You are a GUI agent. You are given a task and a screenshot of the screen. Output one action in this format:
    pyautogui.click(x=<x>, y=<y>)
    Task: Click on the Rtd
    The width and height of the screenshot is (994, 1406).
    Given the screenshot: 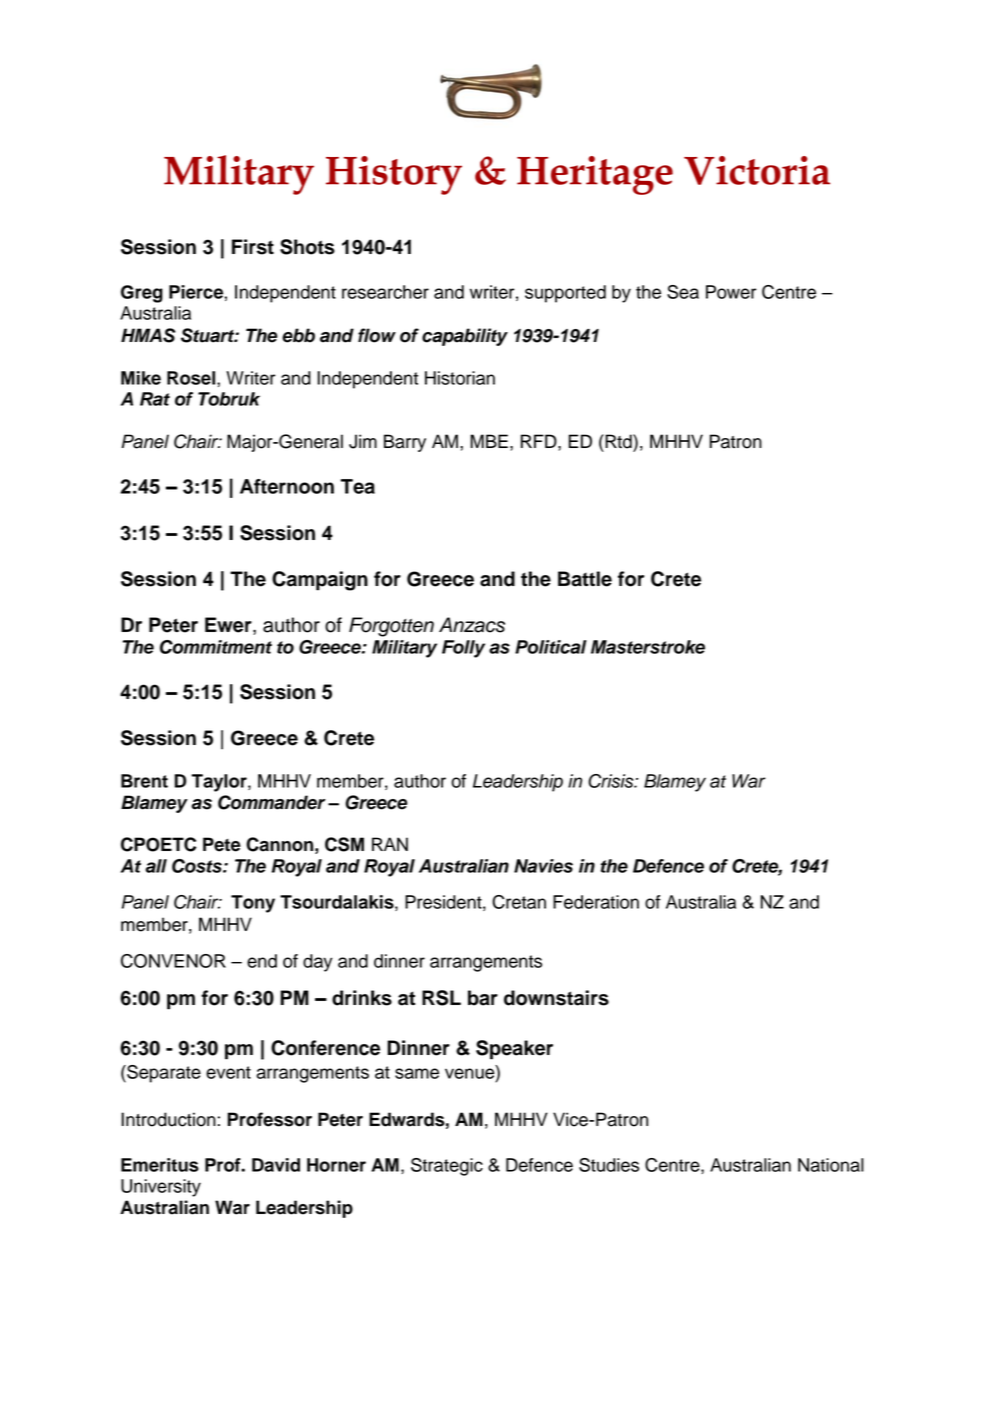 What is the action you would take?
    pyautogui.click(x=618, y=441)
